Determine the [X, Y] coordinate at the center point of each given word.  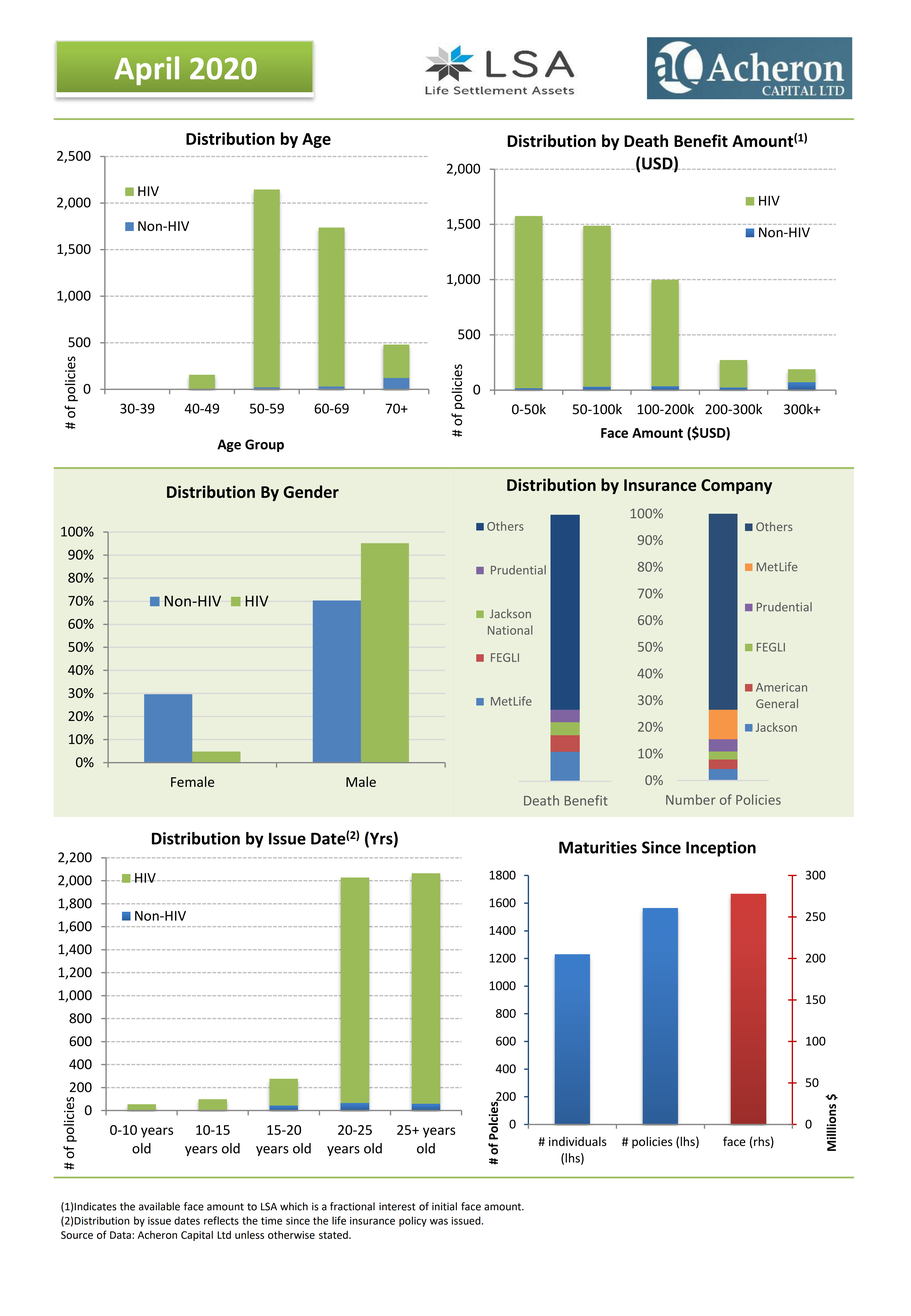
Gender [311, 491]
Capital [197, 1236]
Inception [721, 849]
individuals [578, 1141]
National [510, 630]
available [159, 1206]
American [781, 687]
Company [736, 486]
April [146, 70]
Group [264, 445]
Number [691, 799]
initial [444, 1206]
